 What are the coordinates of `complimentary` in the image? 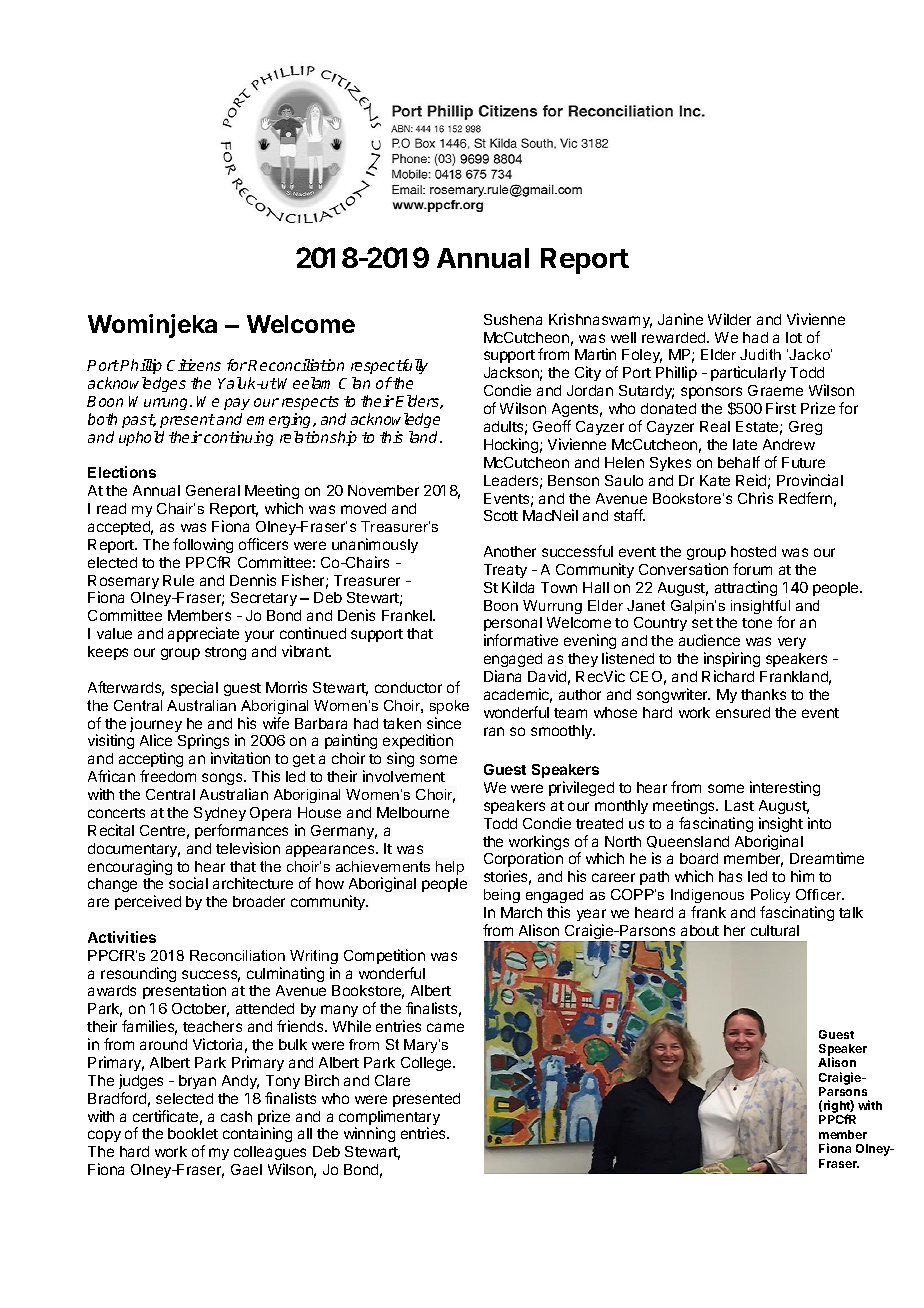 It's located at (389, 1119).
